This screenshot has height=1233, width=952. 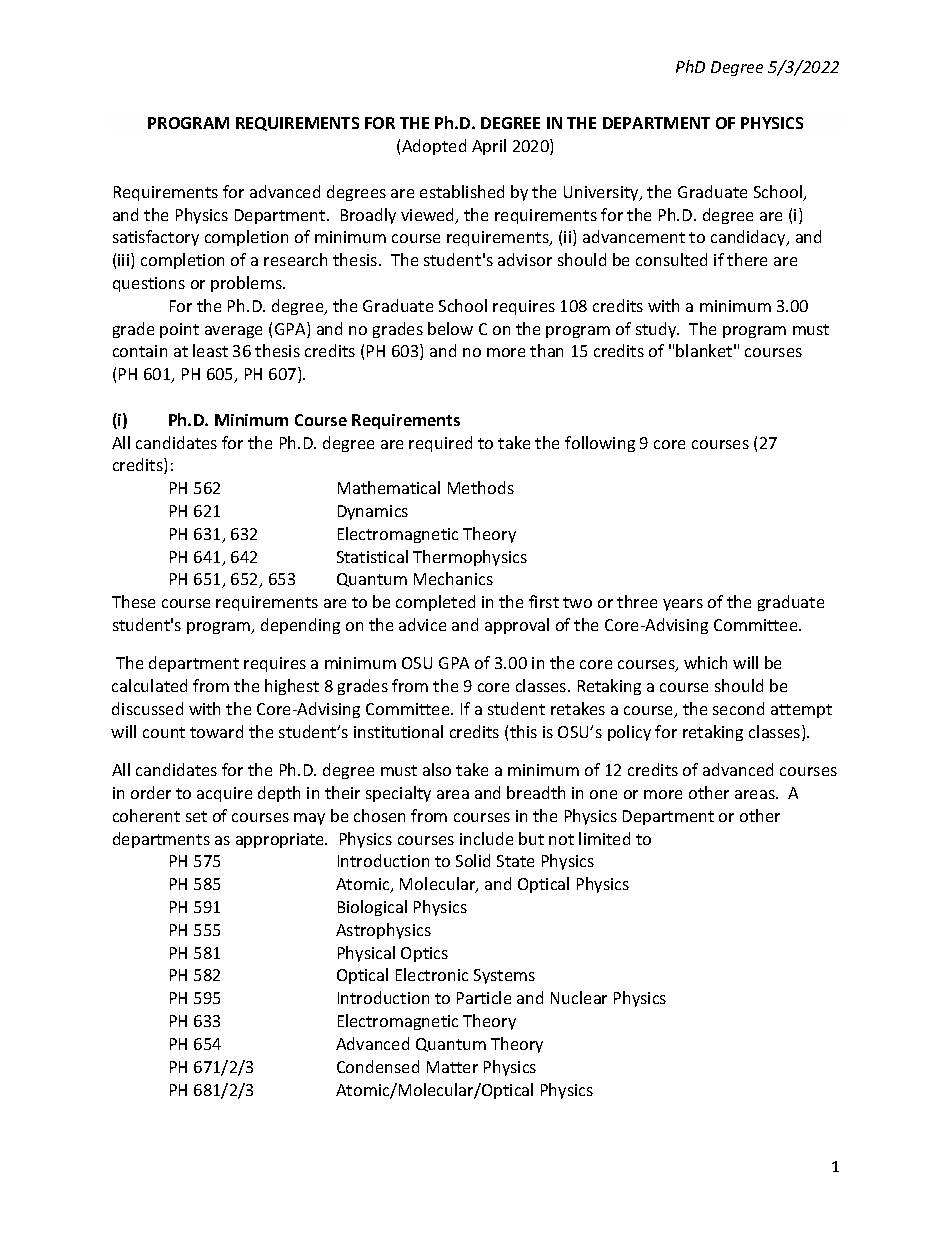 I want to click on also, so click(x=437, y=769).
